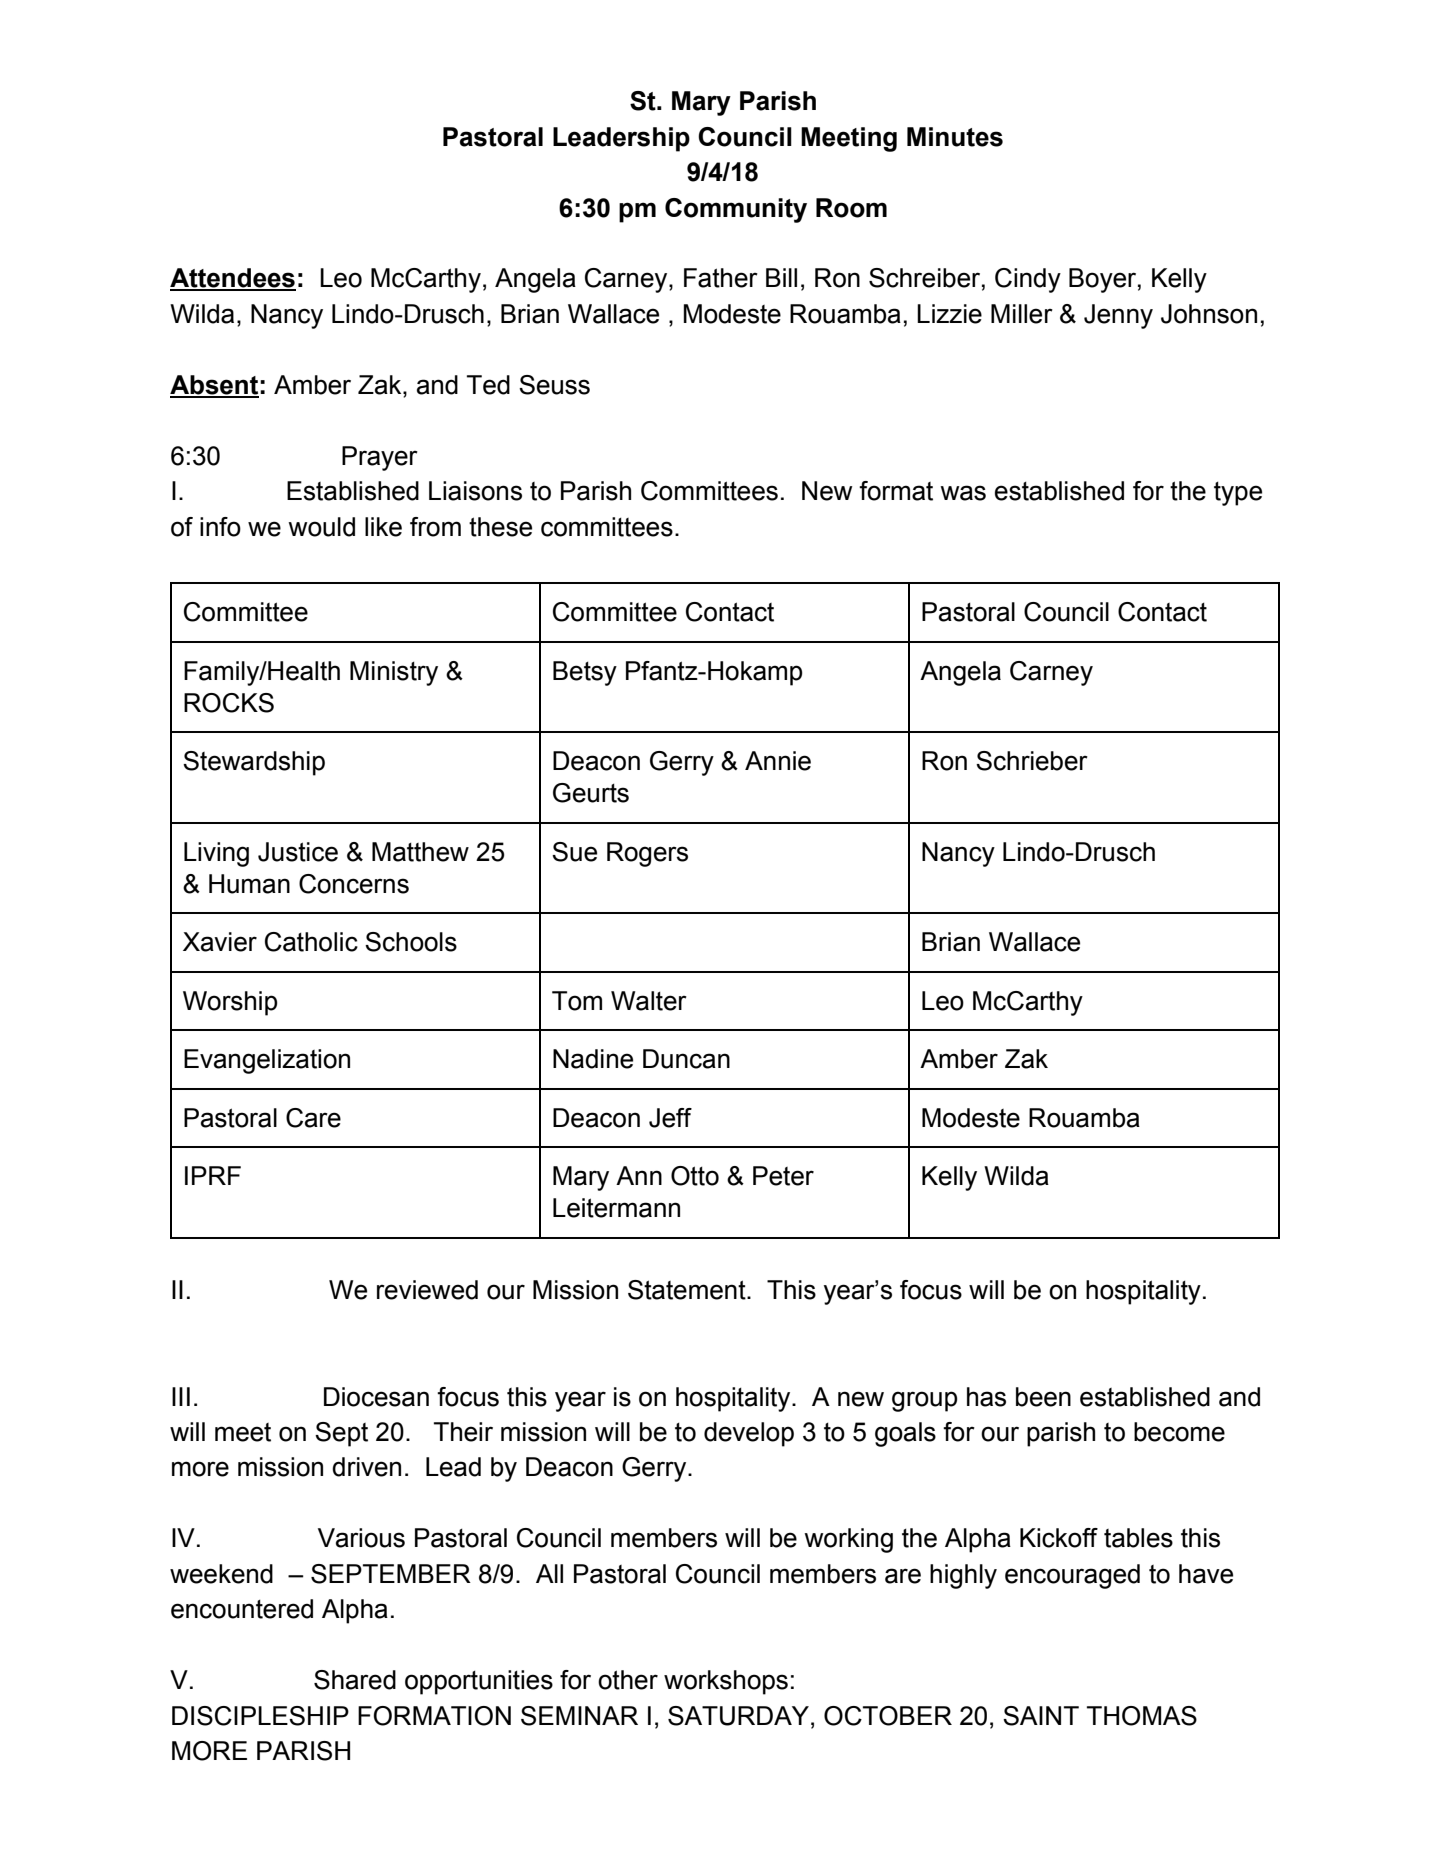 This screenshot has height=1874, width=1448. What do you see at coordinates (355, 1680) in the screenshot?
I see `Shared` at bounding box center [355, 1680].
